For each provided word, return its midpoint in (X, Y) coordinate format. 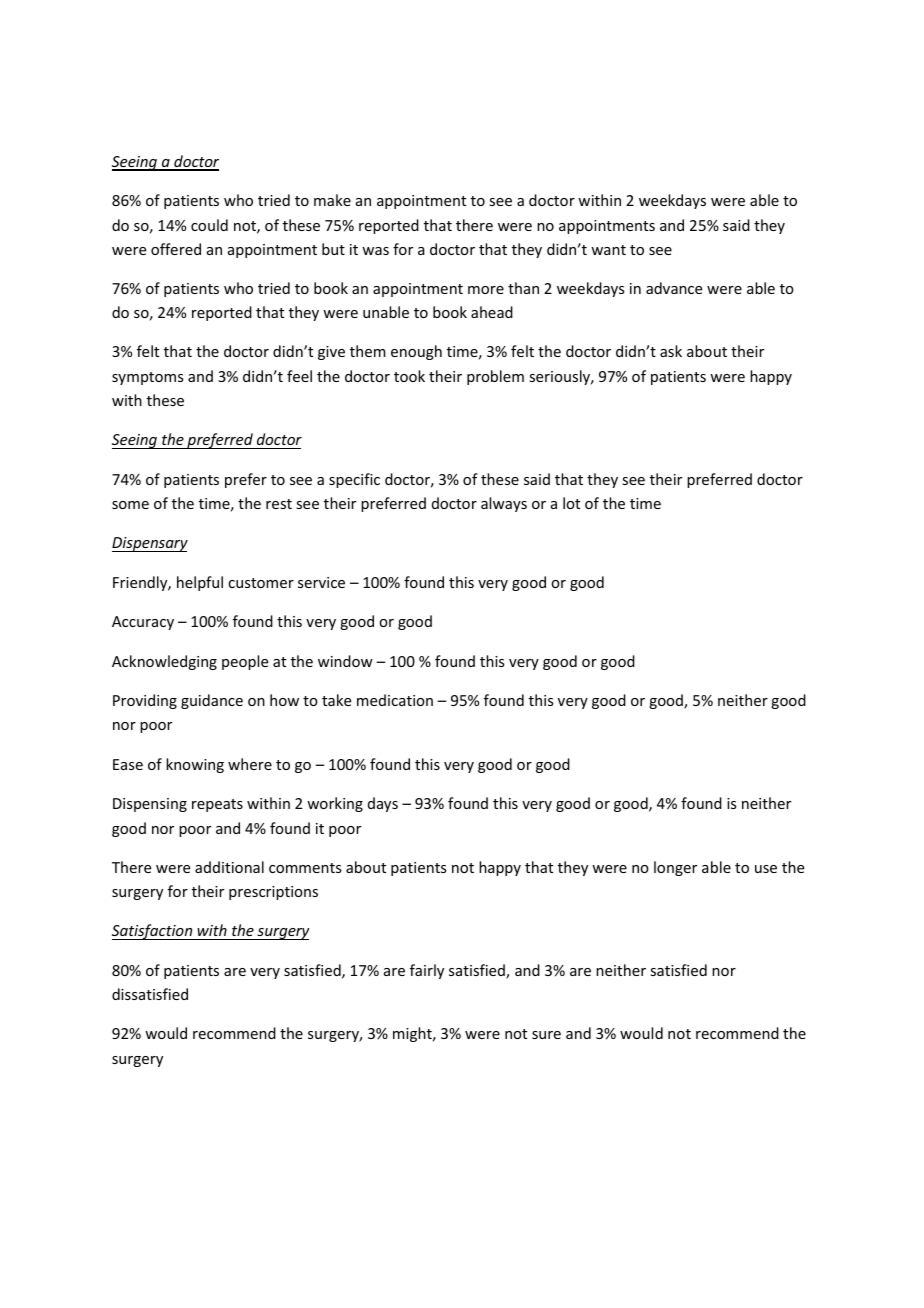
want (608, 250)
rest (279, 504)
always (504, 504)
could (209, 225)
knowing (195, 765)
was (375, 251)
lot (571, 503)
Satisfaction (153, 932)
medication (395, 700)
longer (675, 868)
